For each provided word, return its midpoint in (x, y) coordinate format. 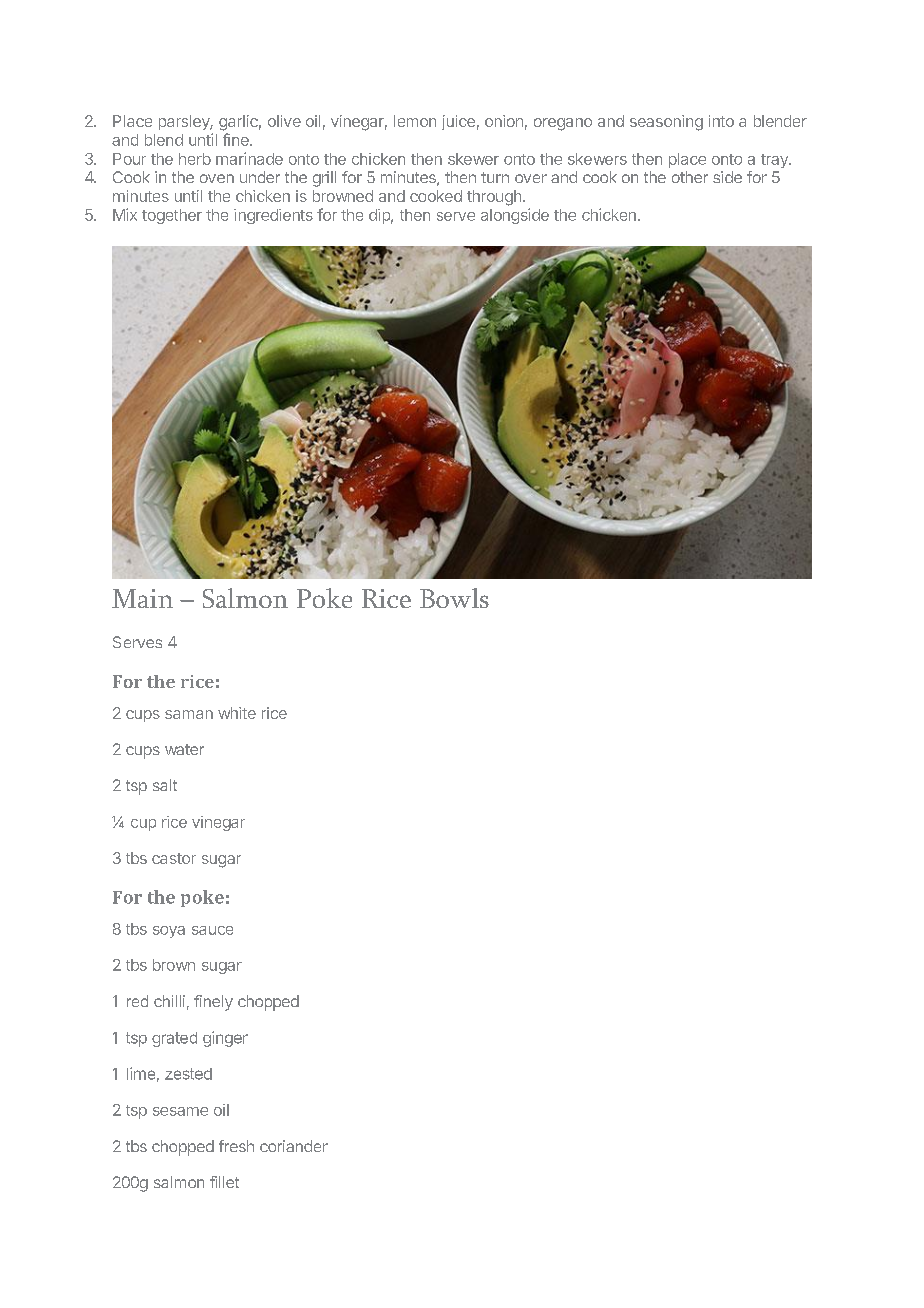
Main (142, 598)
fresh (236, 1146)
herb (195, 159)
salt (165, 785)
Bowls (454, 598)
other (690, 177)
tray (775, 161)
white (237, 713)
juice (458, 122)
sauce (212, 930)
